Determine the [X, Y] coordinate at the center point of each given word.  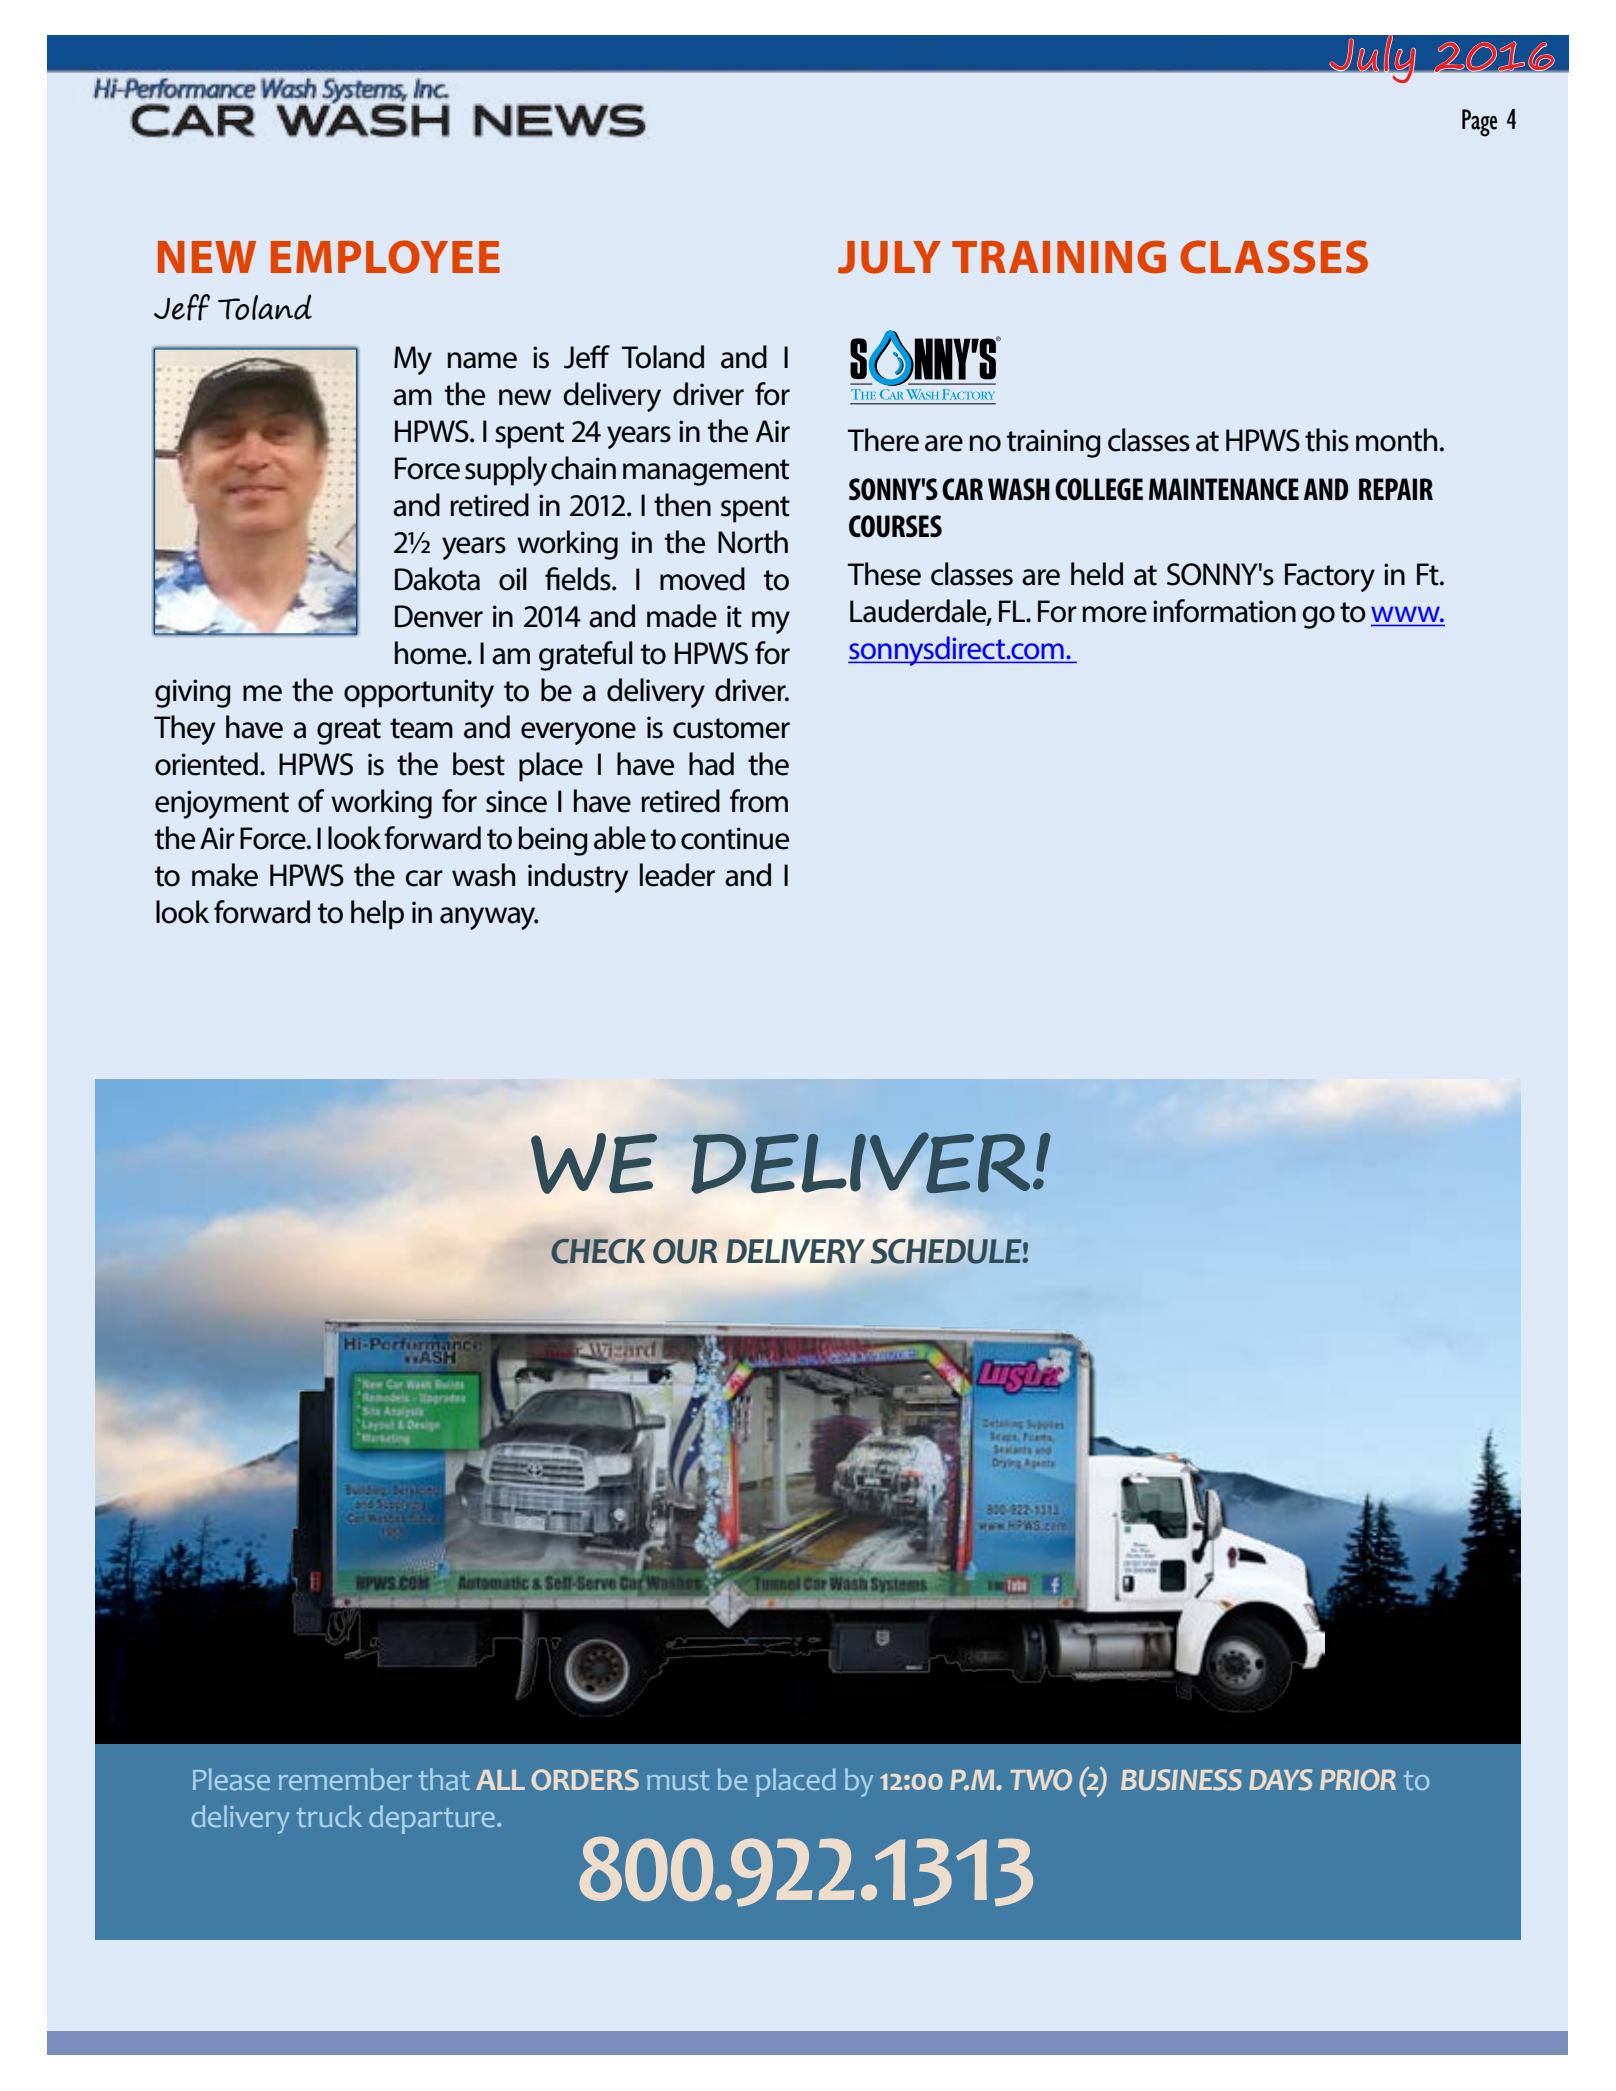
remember [345, 1779]
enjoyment [222, 804]
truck [329, 1816]
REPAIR [1396, 489]
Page [1479, 123]
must [678, 1780]
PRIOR [1358, 1780]
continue [735, 838]
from [759, 801]
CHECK [598, 1251]
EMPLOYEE [385, 257]
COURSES [895, 526]
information [1224, 611]
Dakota [437, 579]
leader [677, 875]
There [883, 440]
